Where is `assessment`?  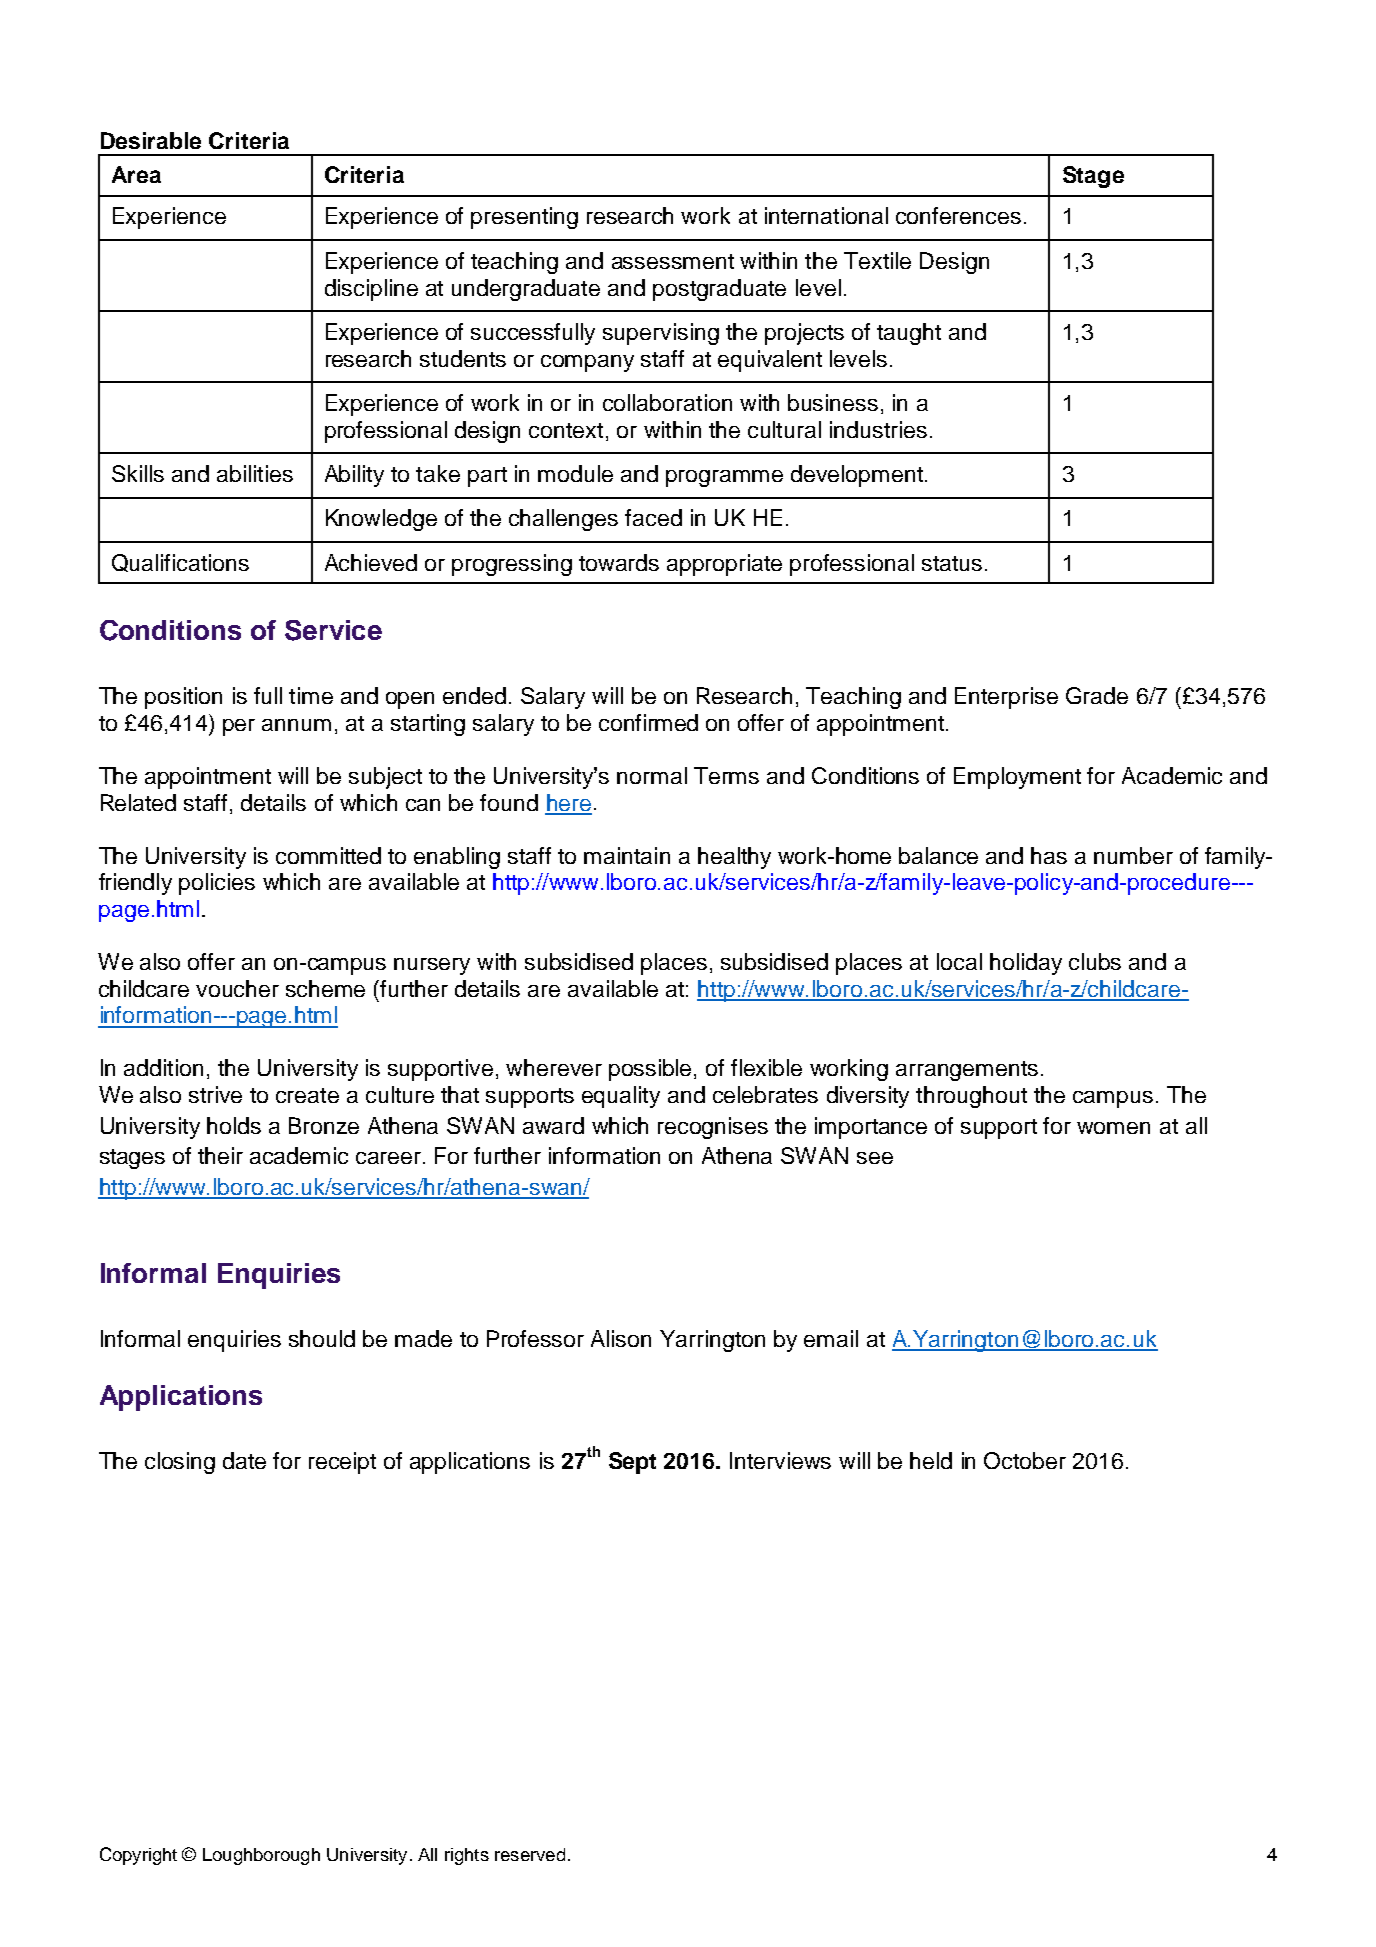 assessment is located at coordinates (673, 261).
